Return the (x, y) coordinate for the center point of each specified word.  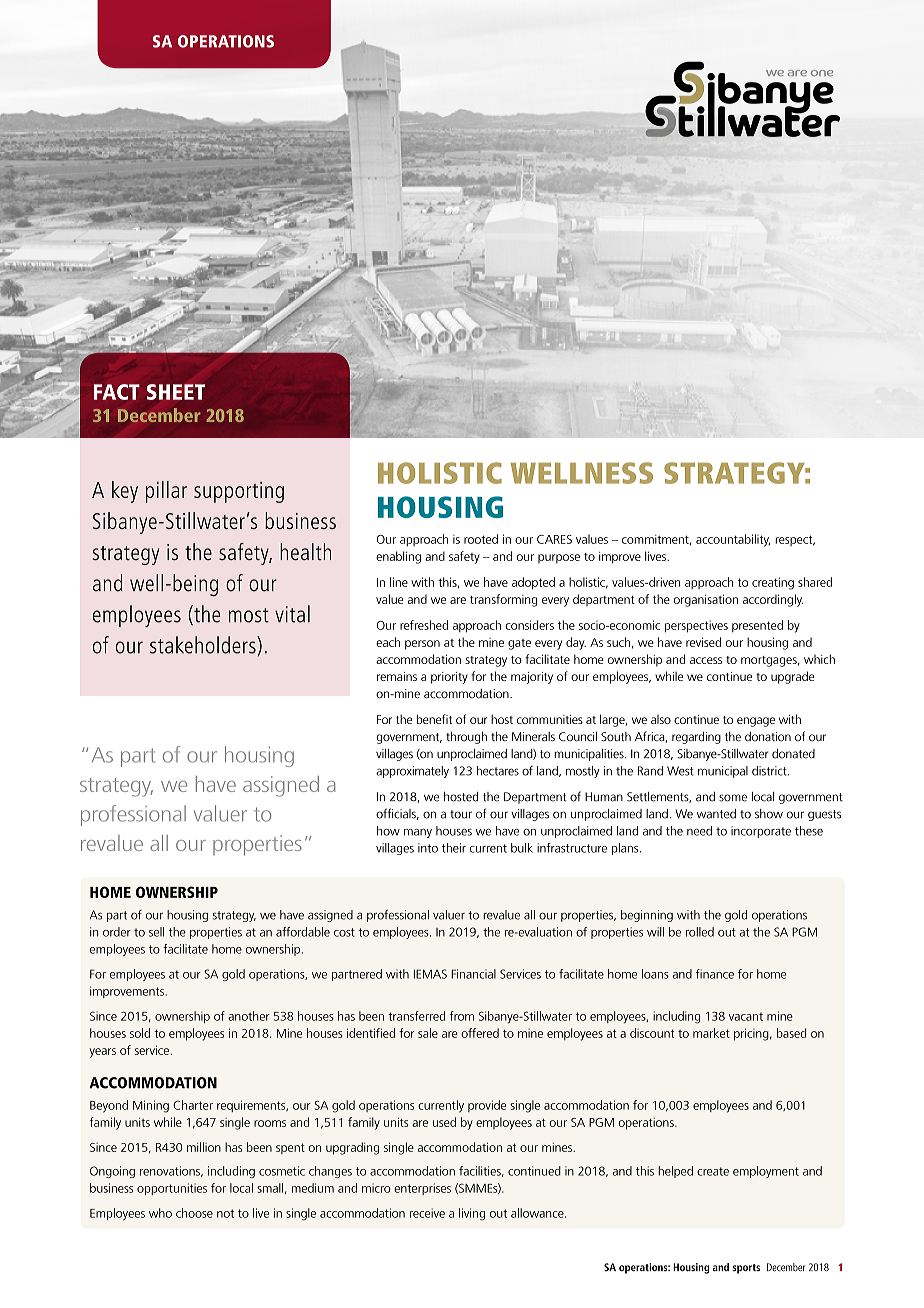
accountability (733, 540)
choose (194, 1213)
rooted (481, 539)
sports (746, 1269)
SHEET (176, 392)
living (472, 1214)
